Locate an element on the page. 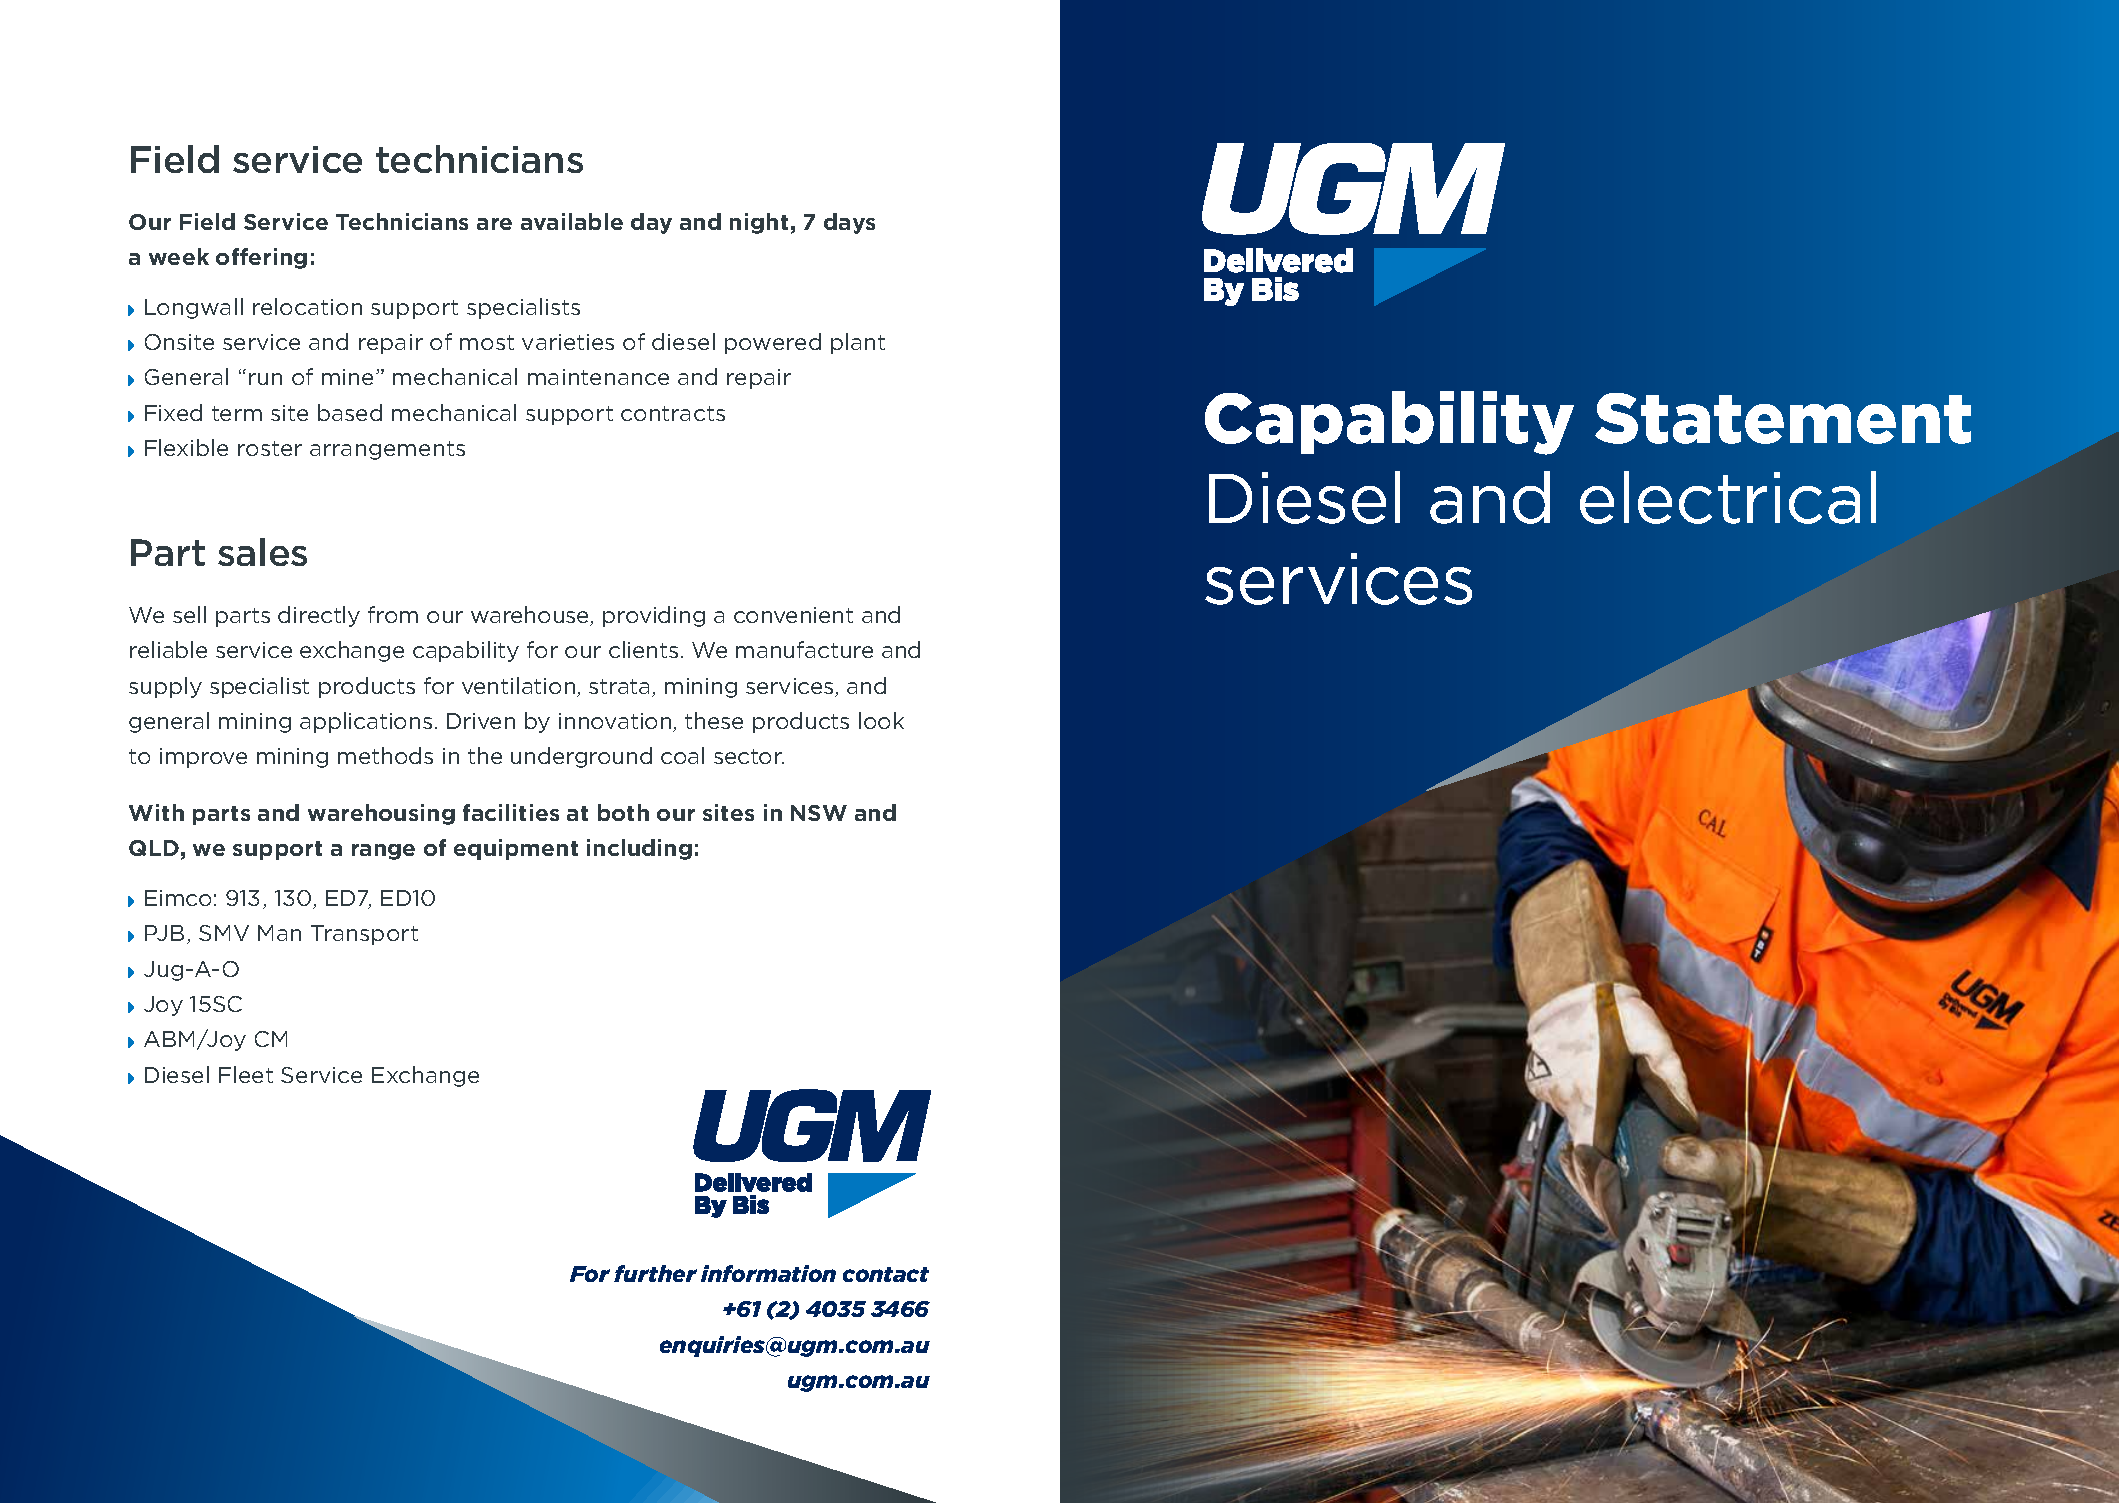 The image size is (2119, 1503). look is located at coordinates (881, 720).
